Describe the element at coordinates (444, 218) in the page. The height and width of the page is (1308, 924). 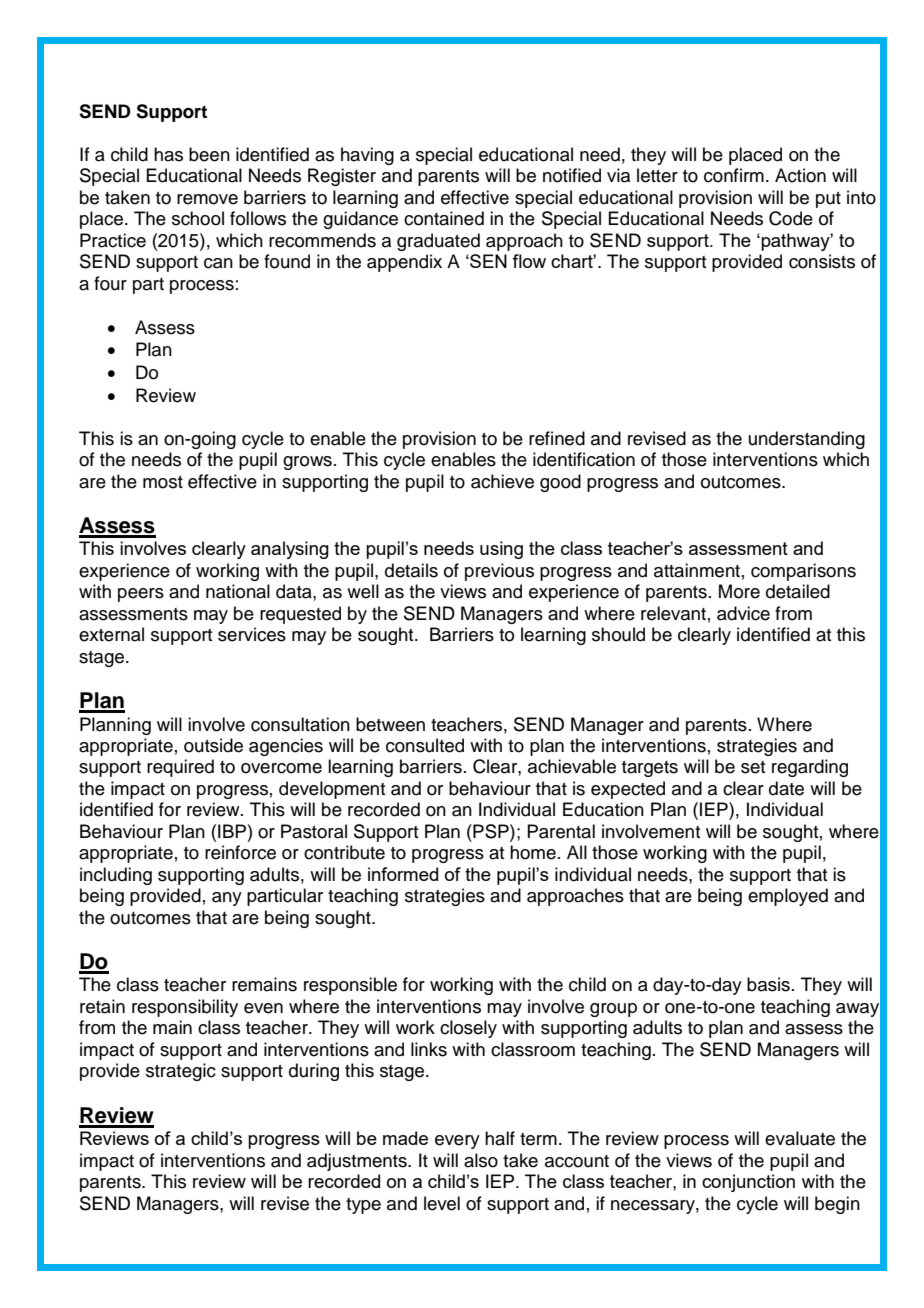
I see `contained` at that location.
